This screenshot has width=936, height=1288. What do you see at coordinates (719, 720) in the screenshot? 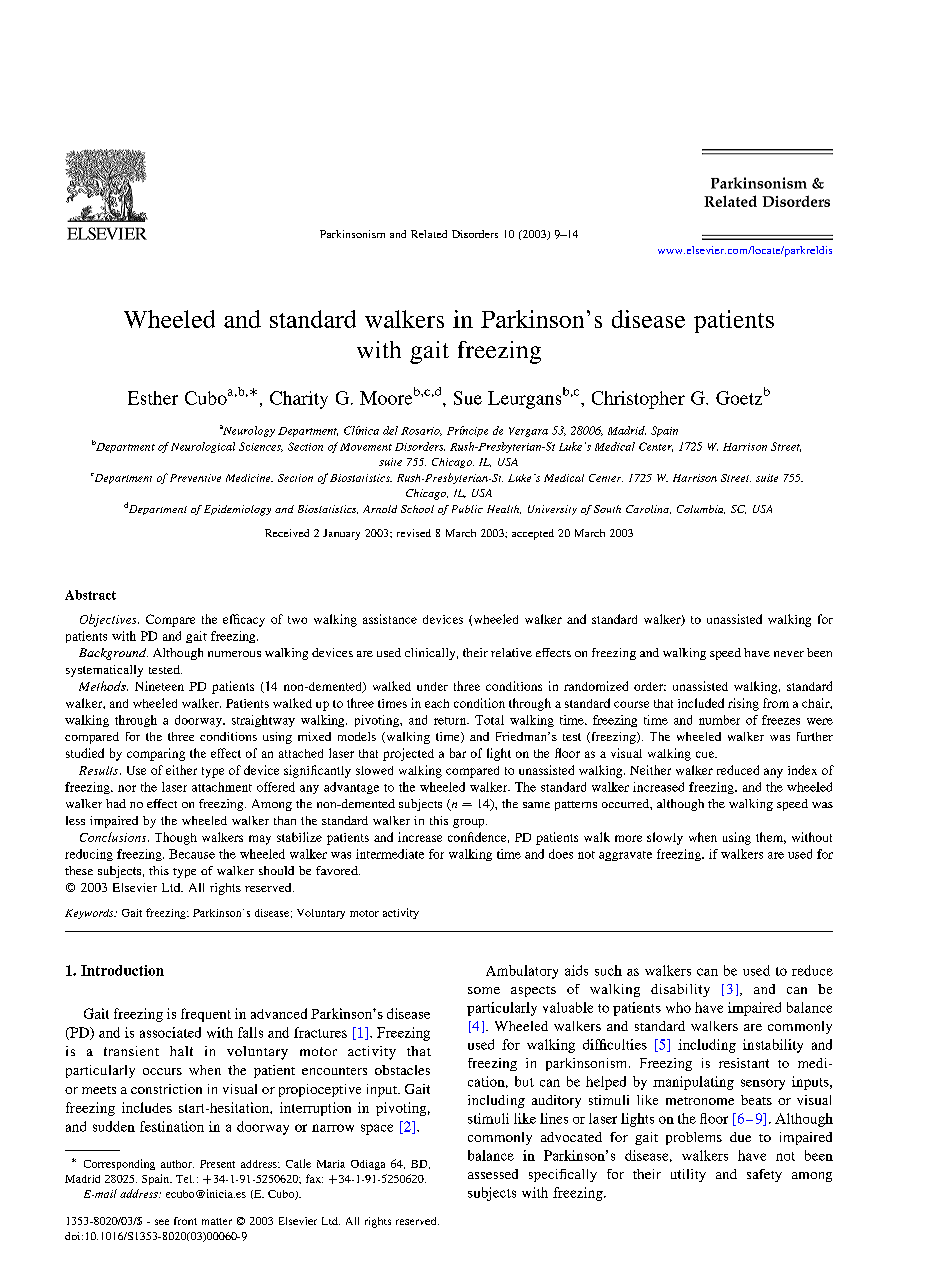
I see `number` at bounding box center [719, 720].
